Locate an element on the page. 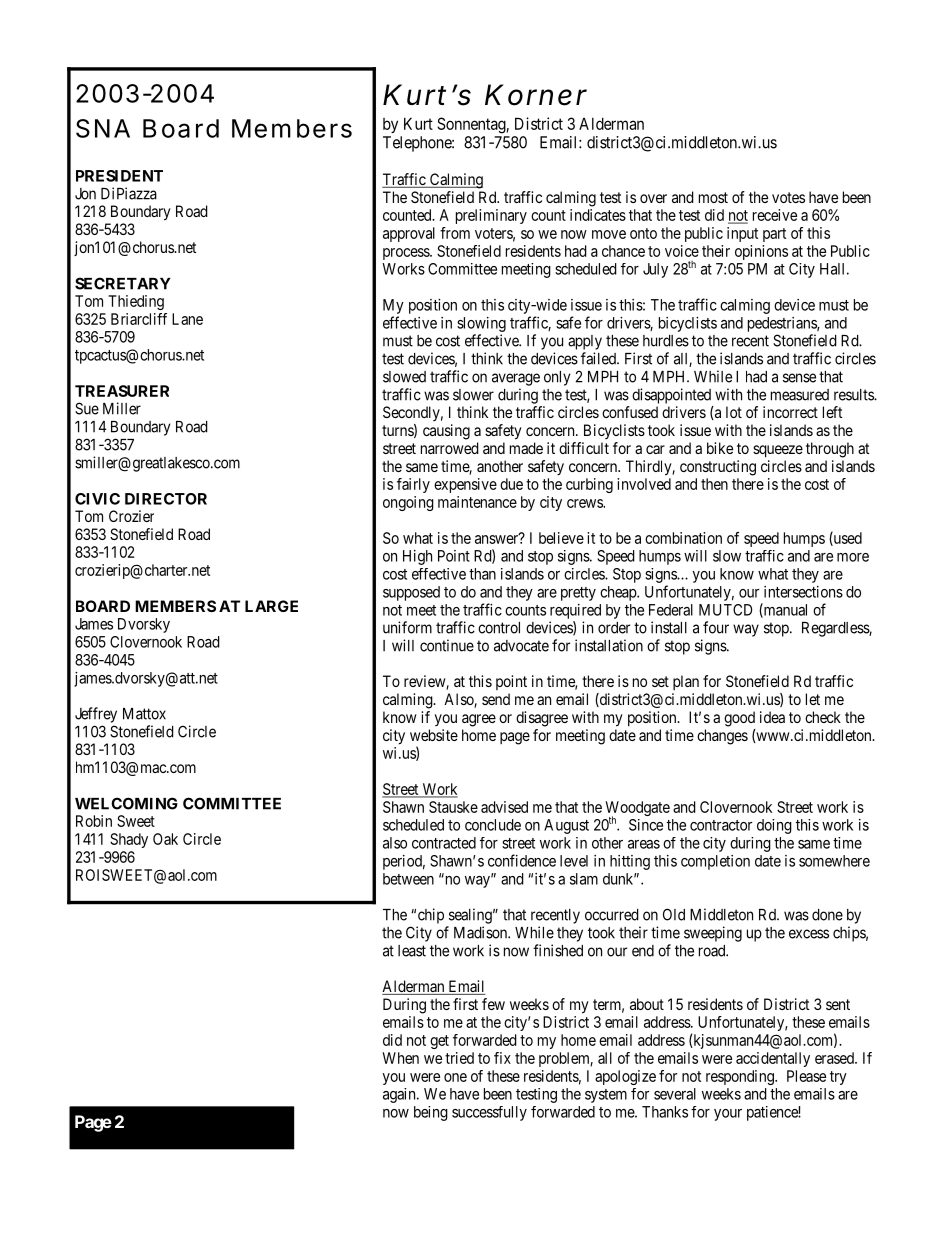 The image size is (952, 1233). tried is located at coordinates (459, 1058).
